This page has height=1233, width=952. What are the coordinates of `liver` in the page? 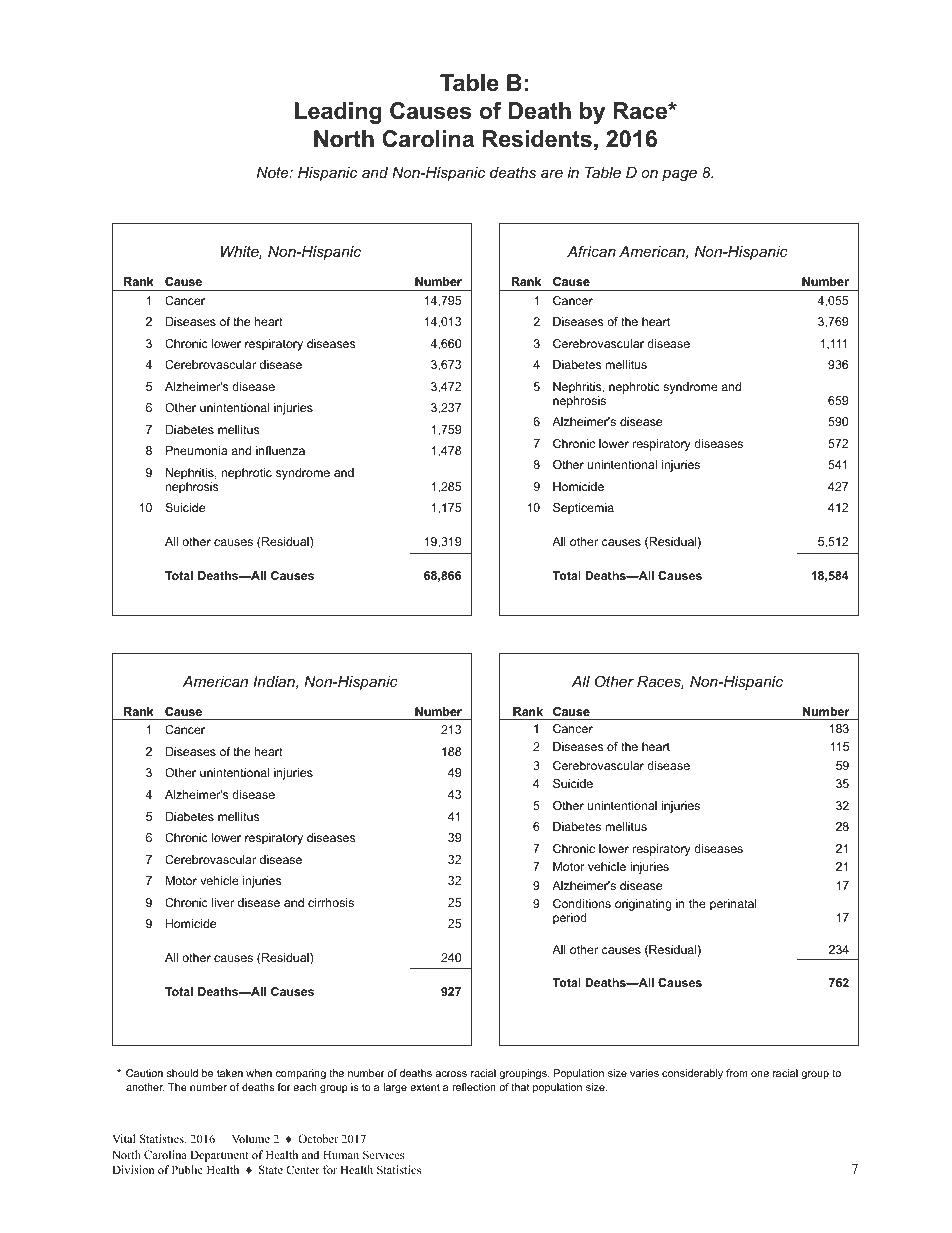 It's located at (223, 902).
